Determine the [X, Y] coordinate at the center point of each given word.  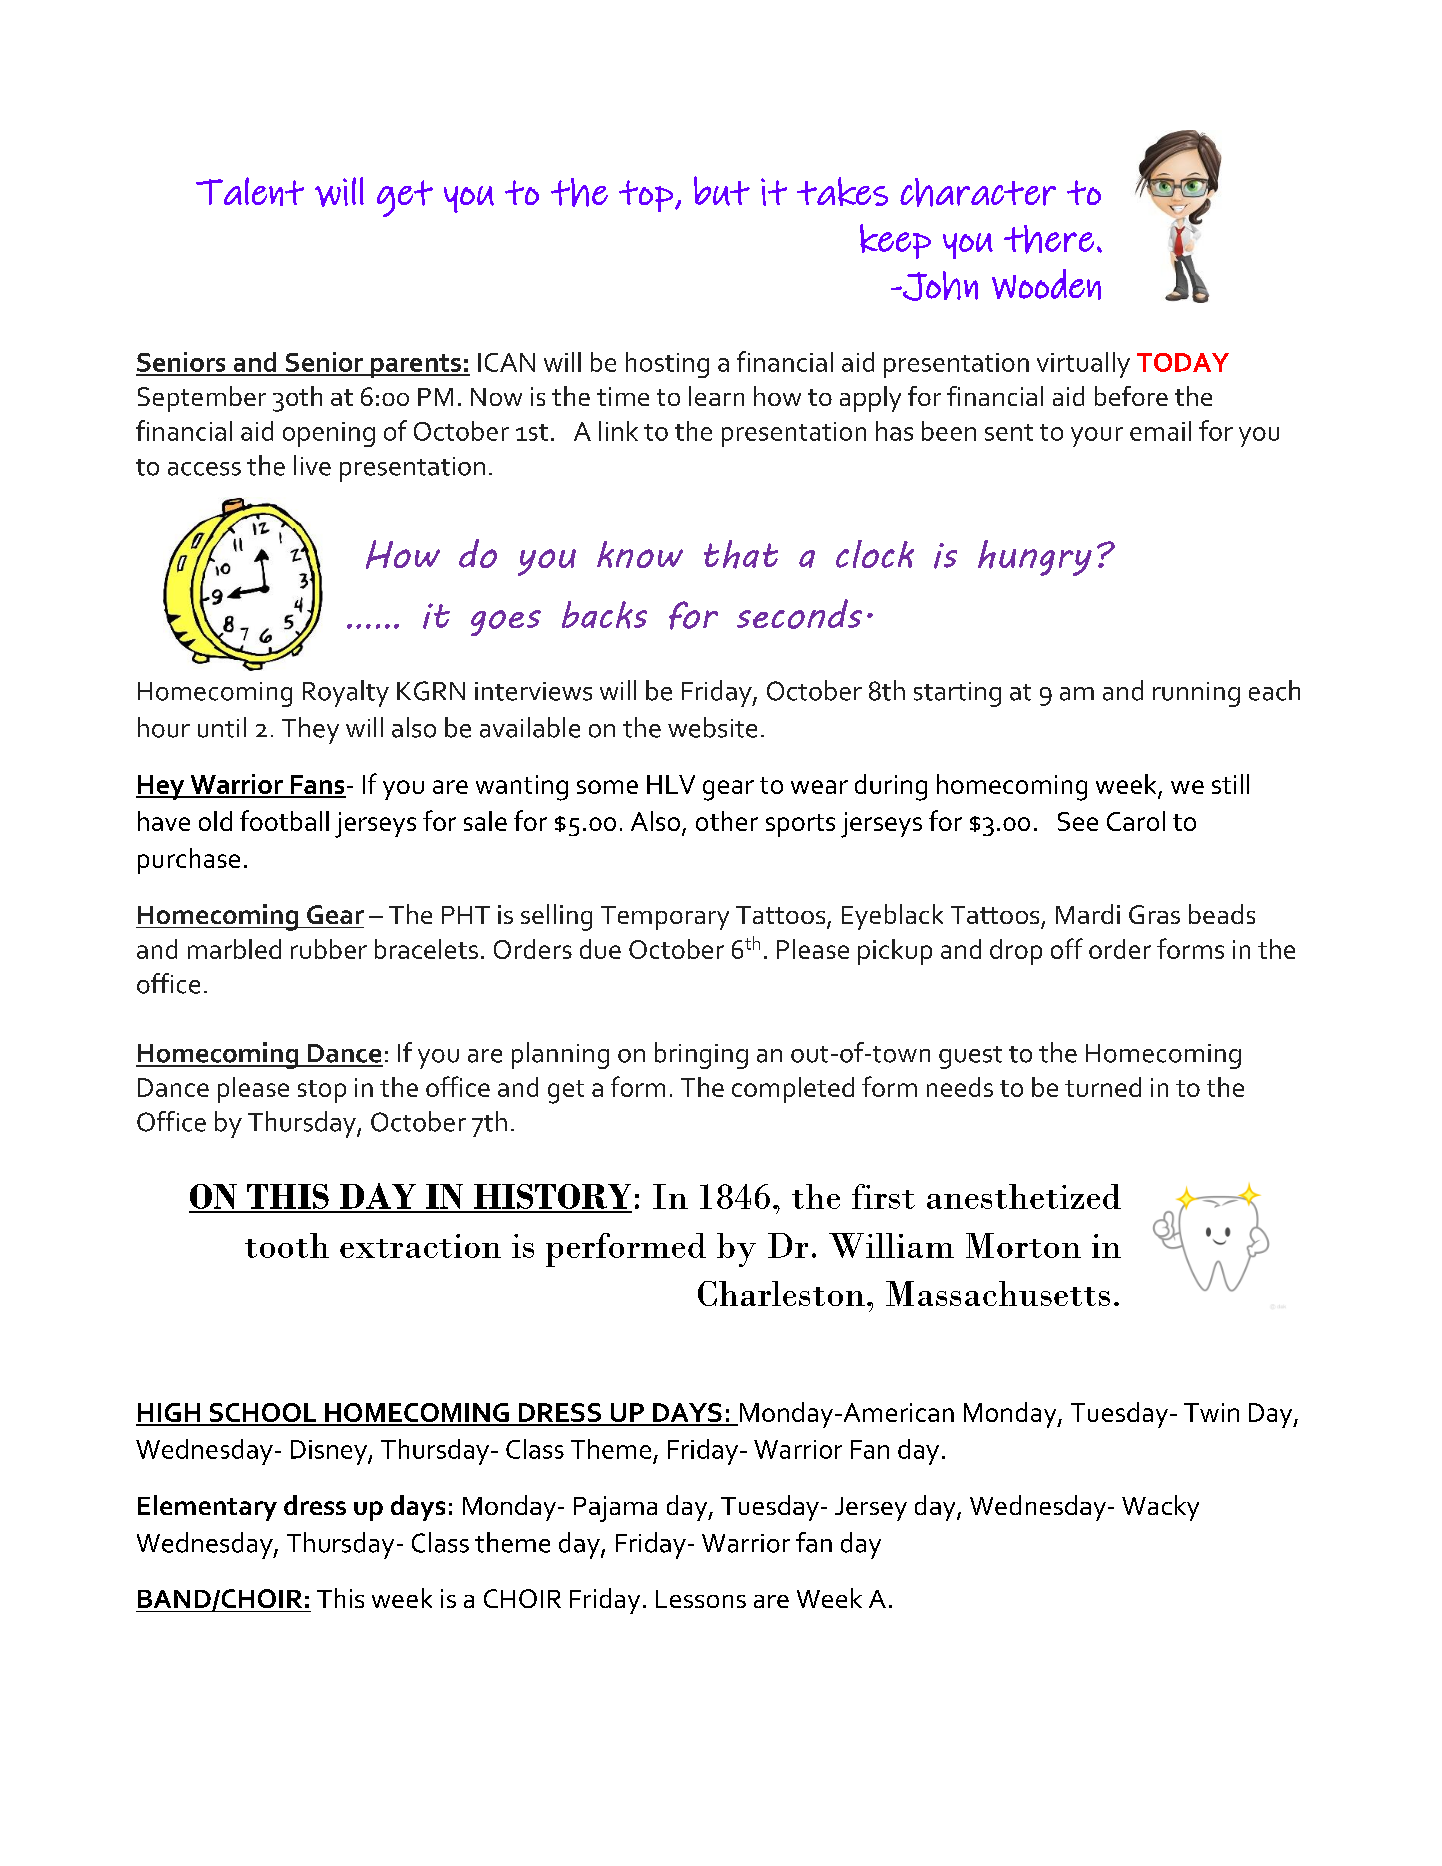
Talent [250, 191]
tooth [287, 1245]
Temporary [665, 918]
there [1049, 239]
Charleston [781, 1293]
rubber [329, 949]
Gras [1154, 914]
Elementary [207, 1508]
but [722, 191]
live [312, 465]
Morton [1023, 1245]
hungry [1035, 558]
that [741, 554]
